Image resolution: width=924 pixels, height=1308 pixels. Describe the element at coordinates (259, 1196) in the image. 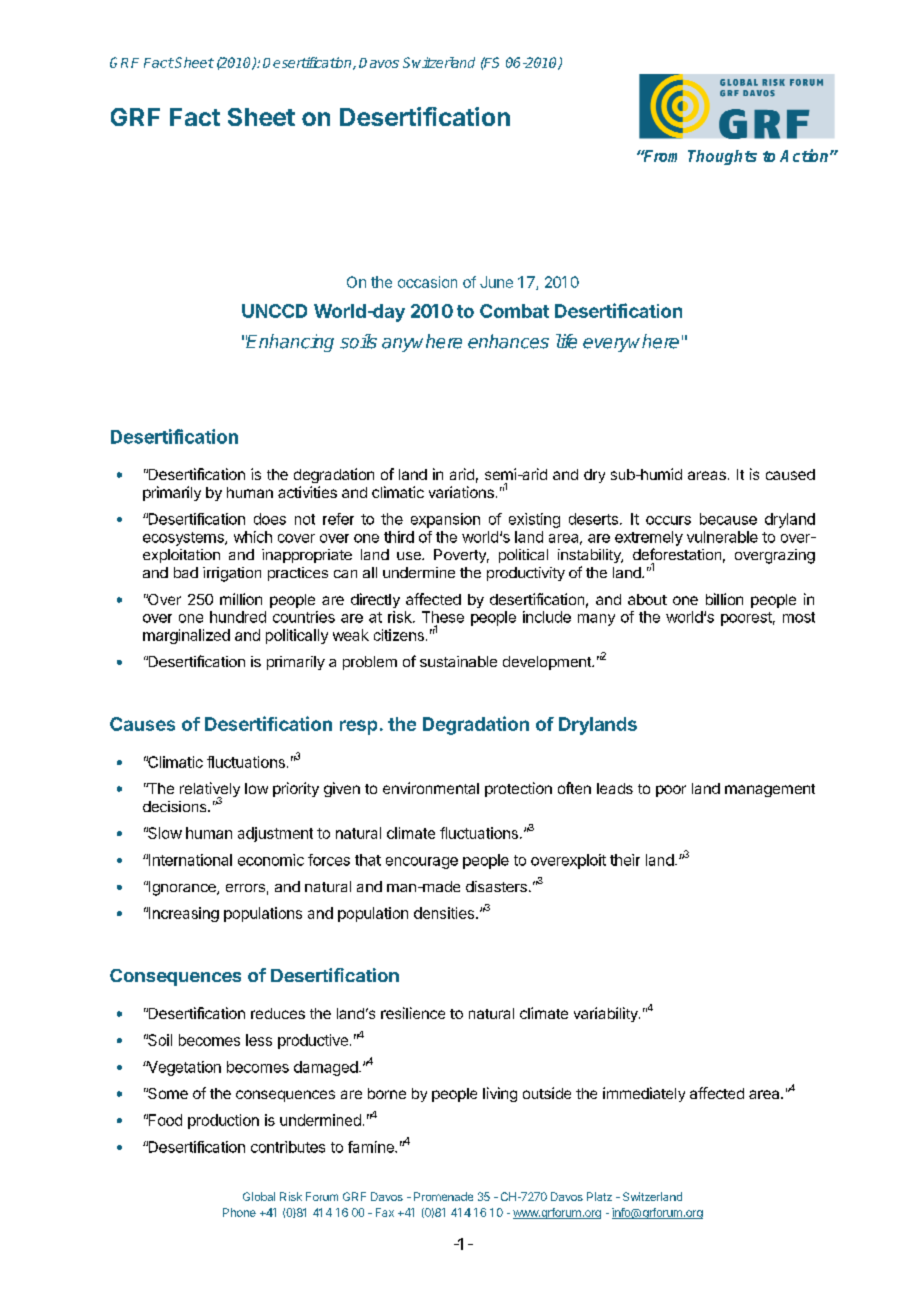

I see `Global` at that location.
